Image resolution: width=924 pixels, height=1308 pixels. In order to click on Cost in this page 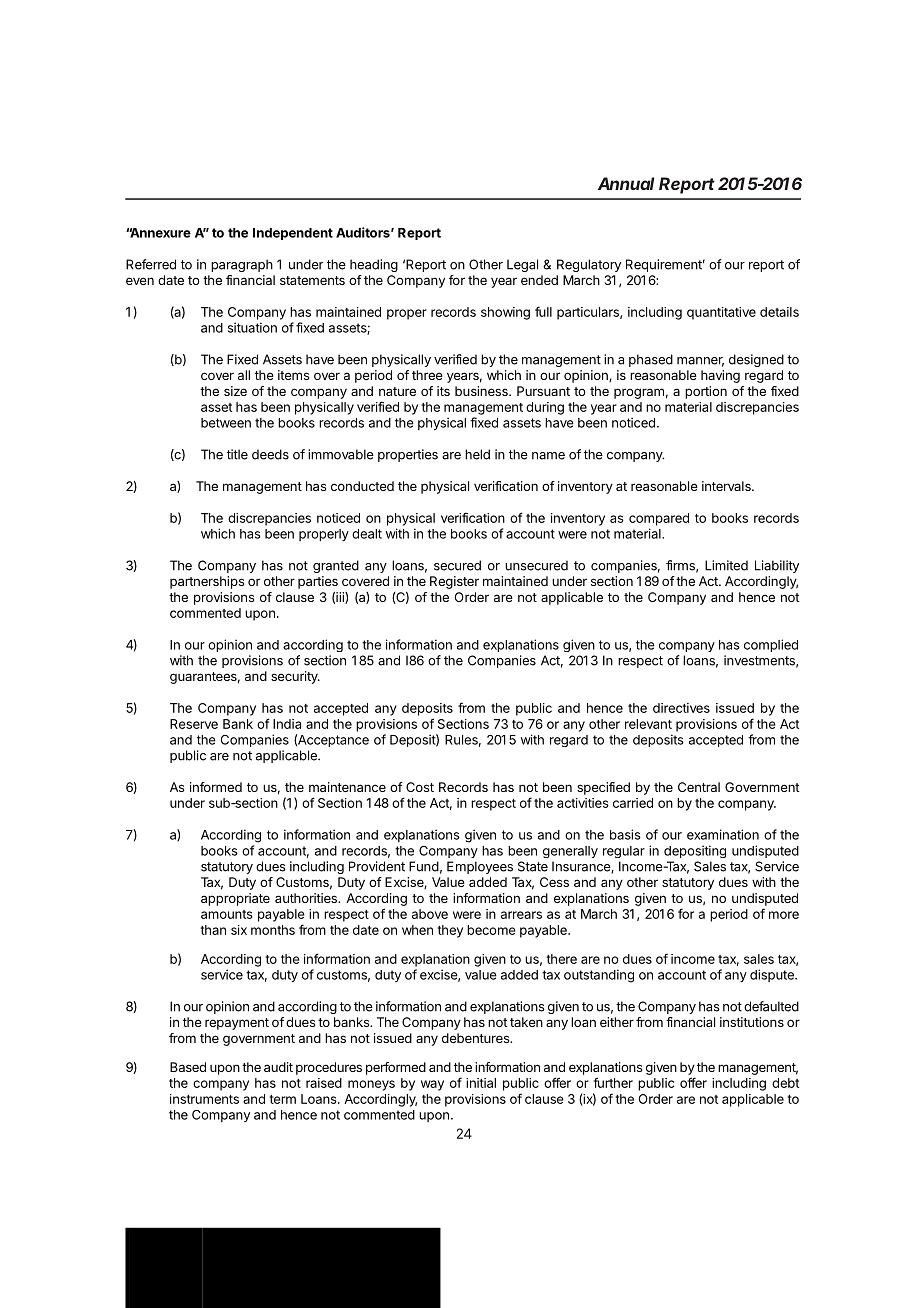, I will do `click(420, 787)`.
